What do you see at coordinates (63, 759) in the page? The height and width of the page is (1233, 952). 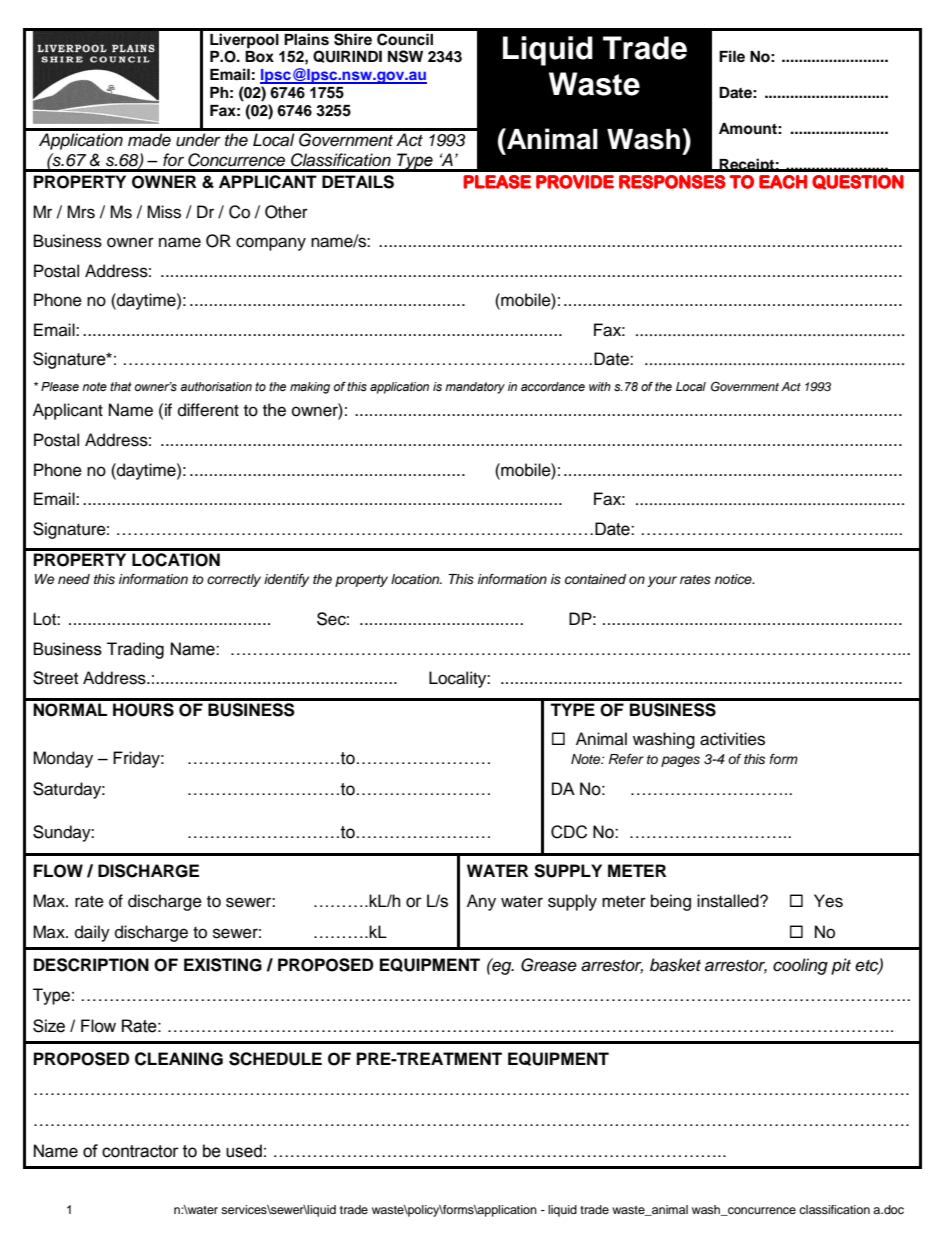 I see `Monday` at bounding box center [63, 759].
